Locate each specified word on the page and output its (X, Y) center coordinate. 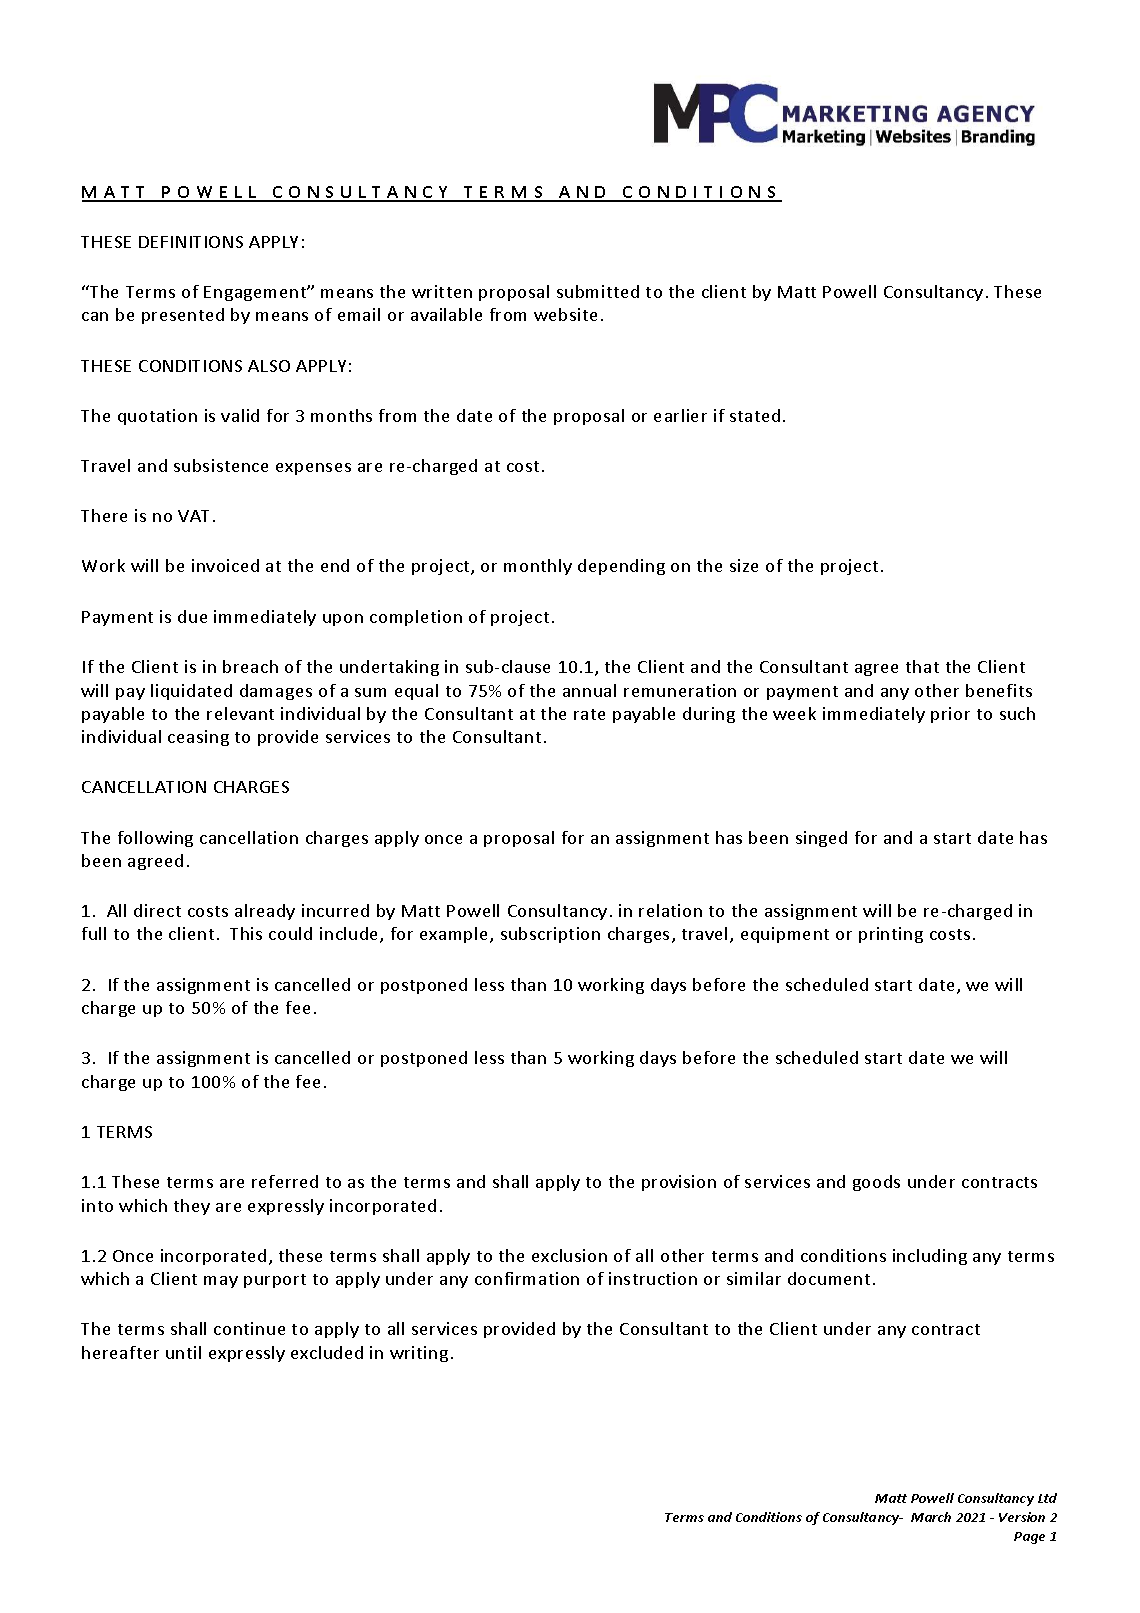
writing (419, 1354)
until (183, 1352)
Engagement (256, 293)
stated (755, 415)
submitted (598, 291)
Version (1022, 1517)
